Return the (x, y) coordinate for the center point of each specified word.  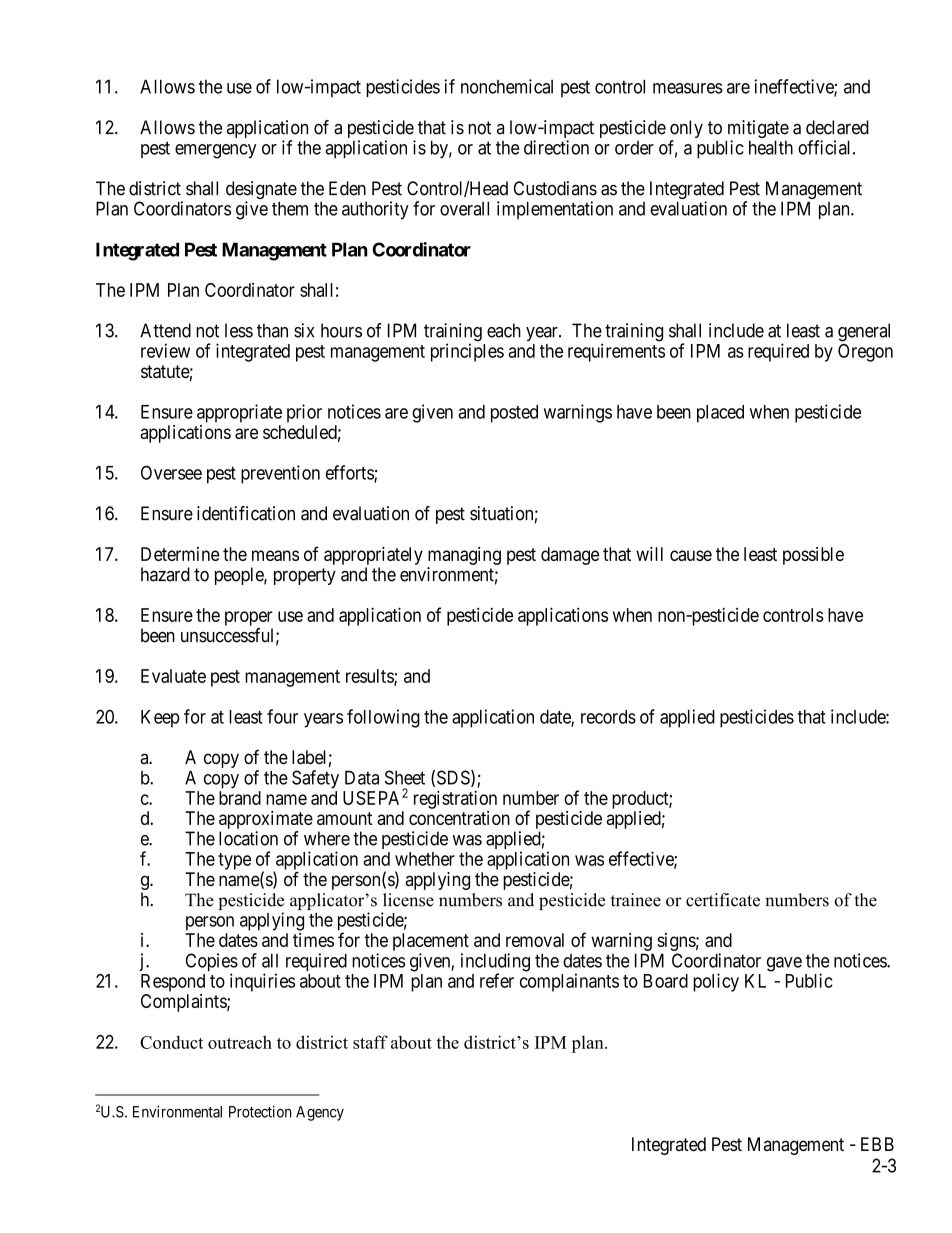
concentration (459, 818)
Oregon (865, 353)
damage (570, 556)
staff (370, 1042)
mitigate (757, 130)
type (234, 861)
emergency (216, 151)
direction (556, 147)
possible (813, 556)
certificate (723, 900)
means (275, 555)
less (239, 330)
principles (467, 352)
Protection (260, 1112)
